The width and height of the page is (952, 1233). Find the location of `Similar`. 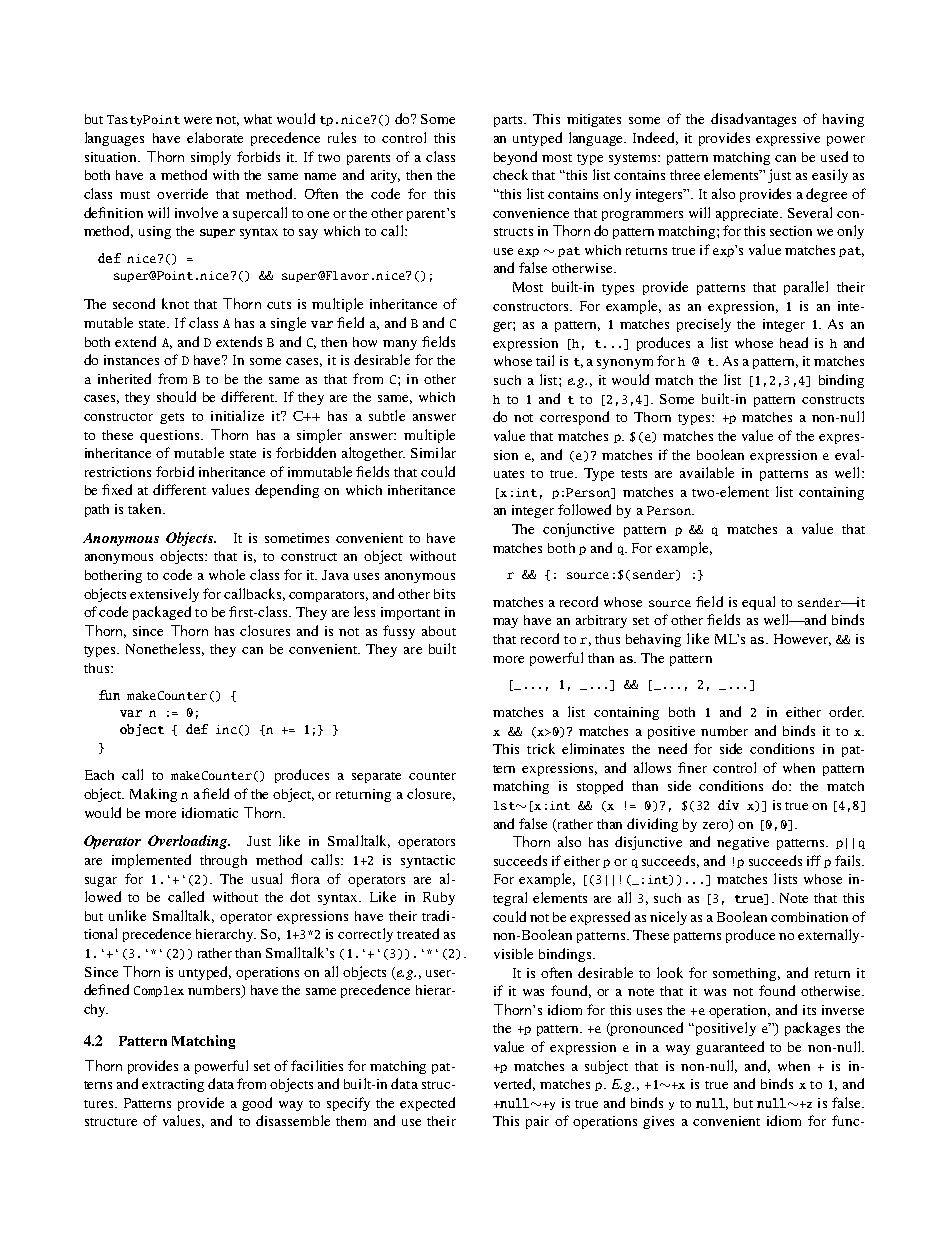

Similar is located at coordinates (433, 452).
